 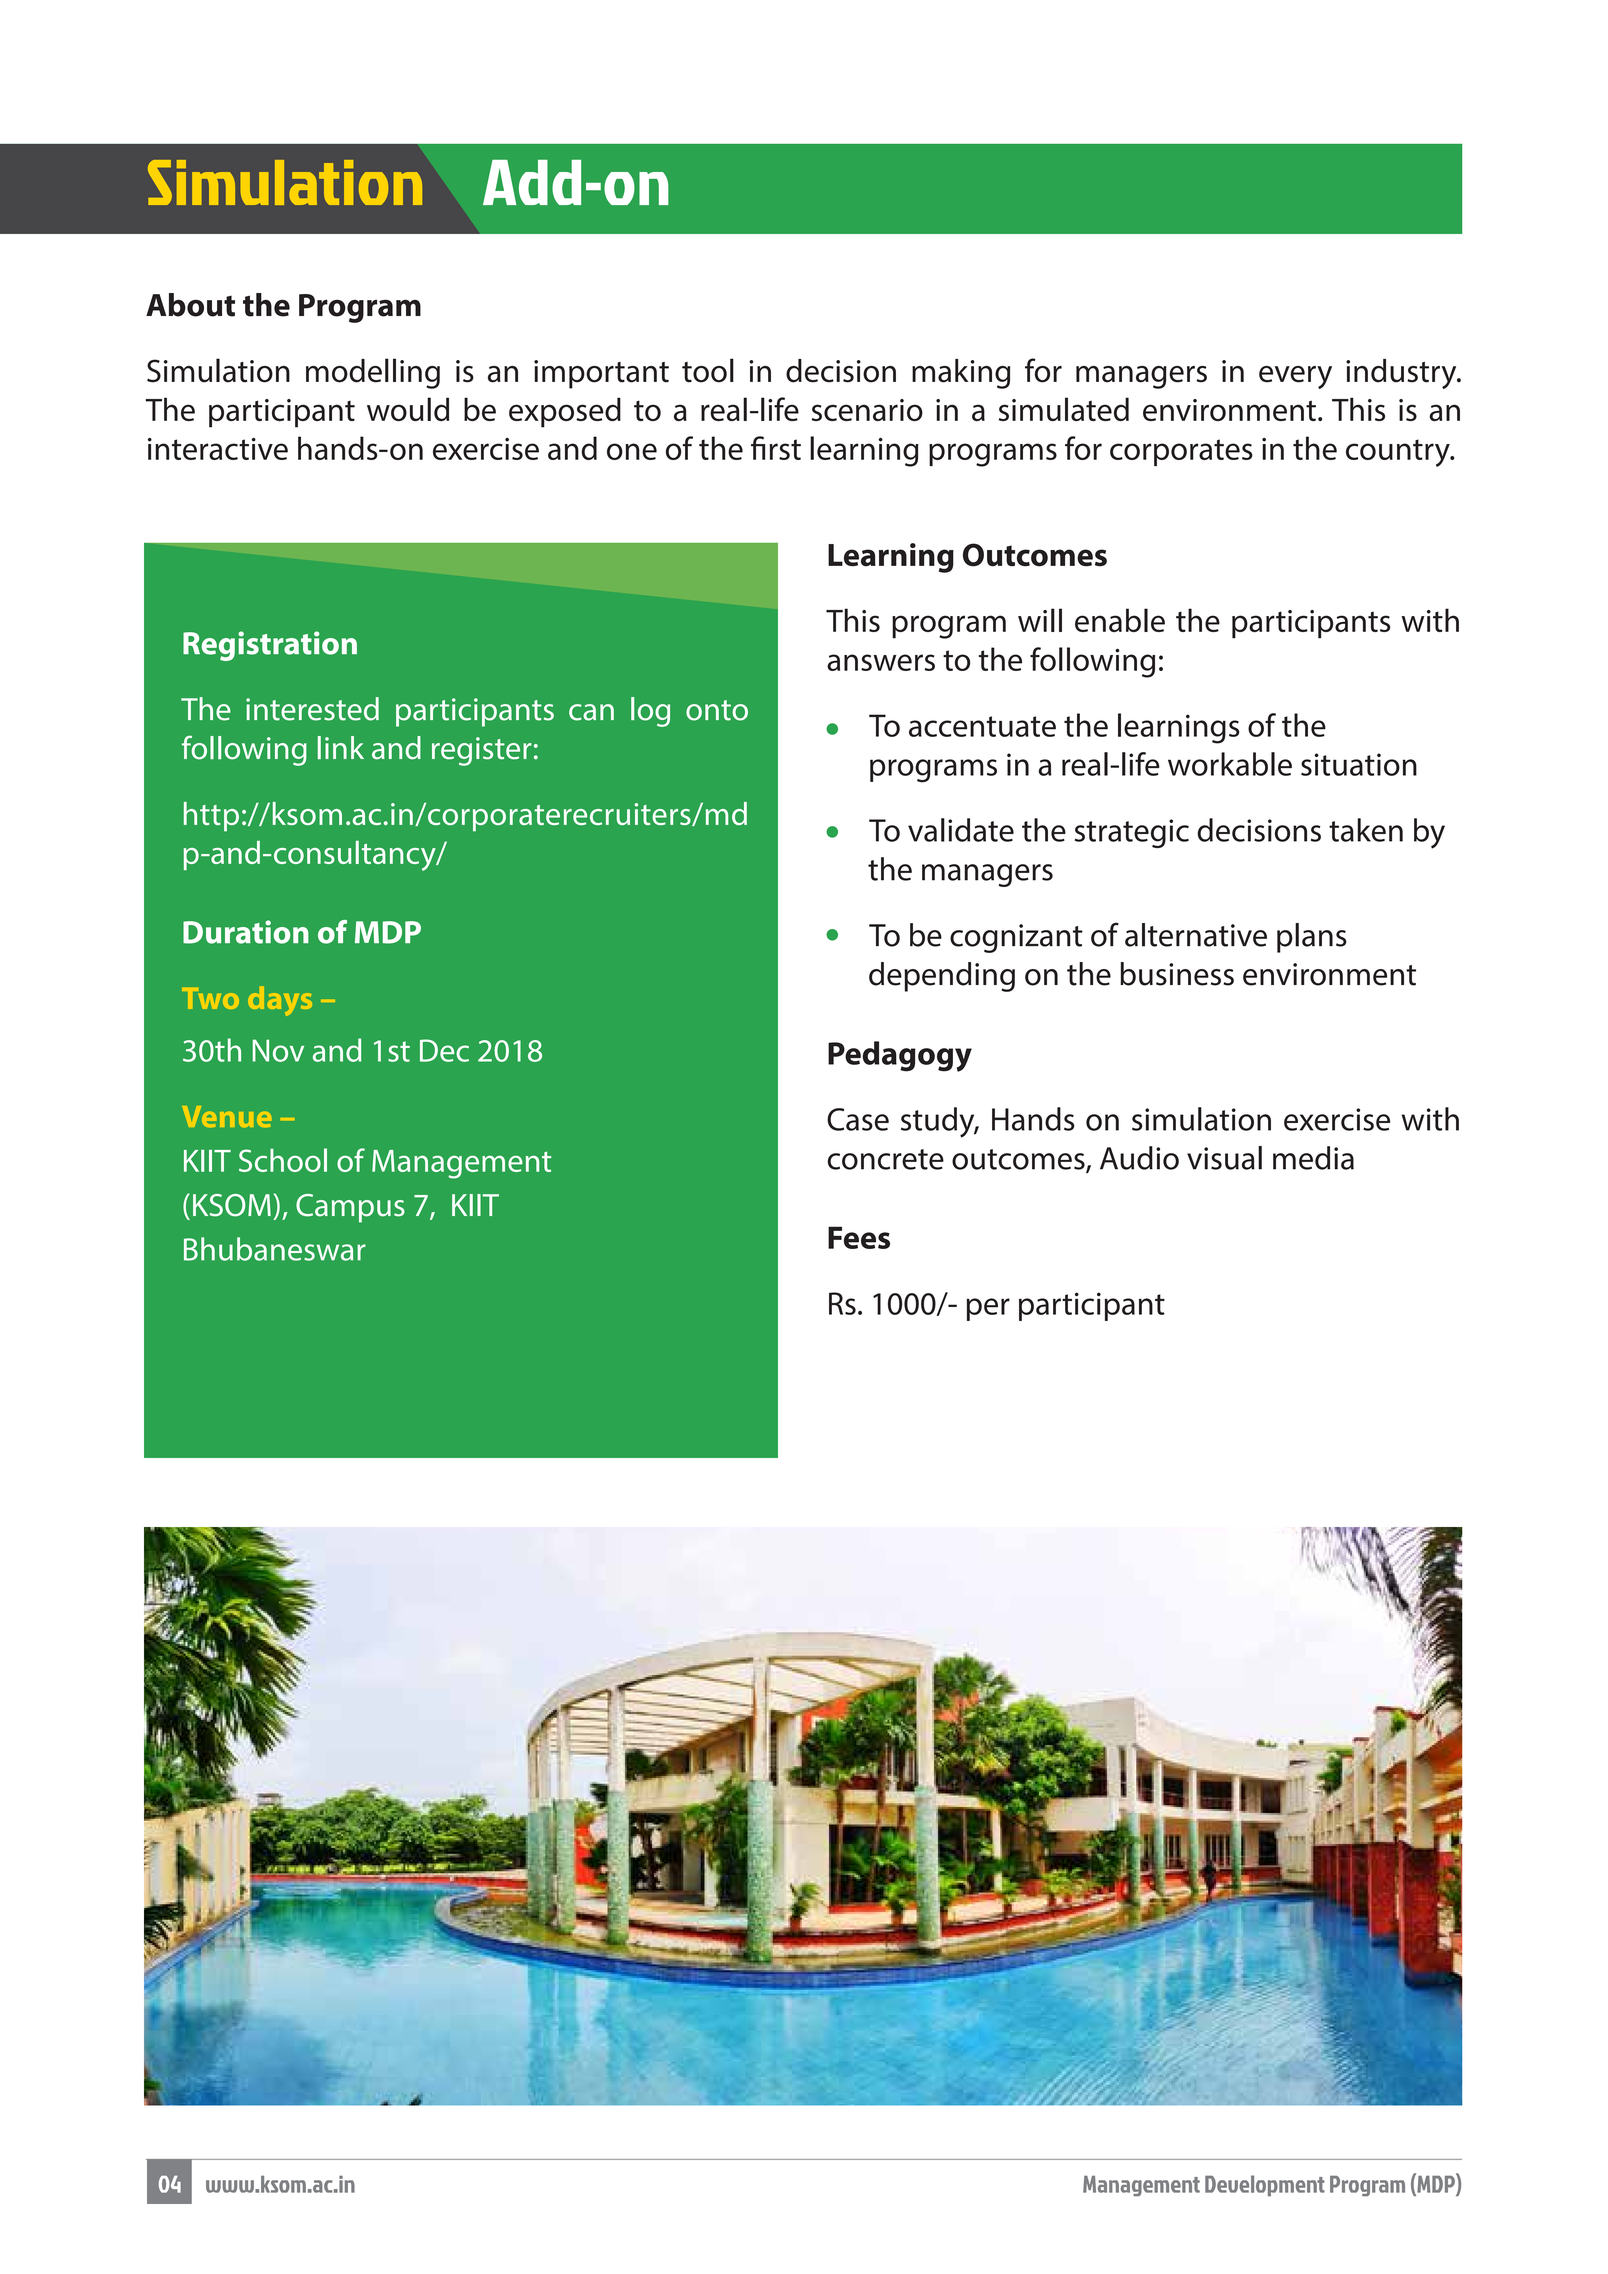 What do you see at coordinates (708, 370) in the screenshot?
I see `tool` at bounding box center [708, 370].
